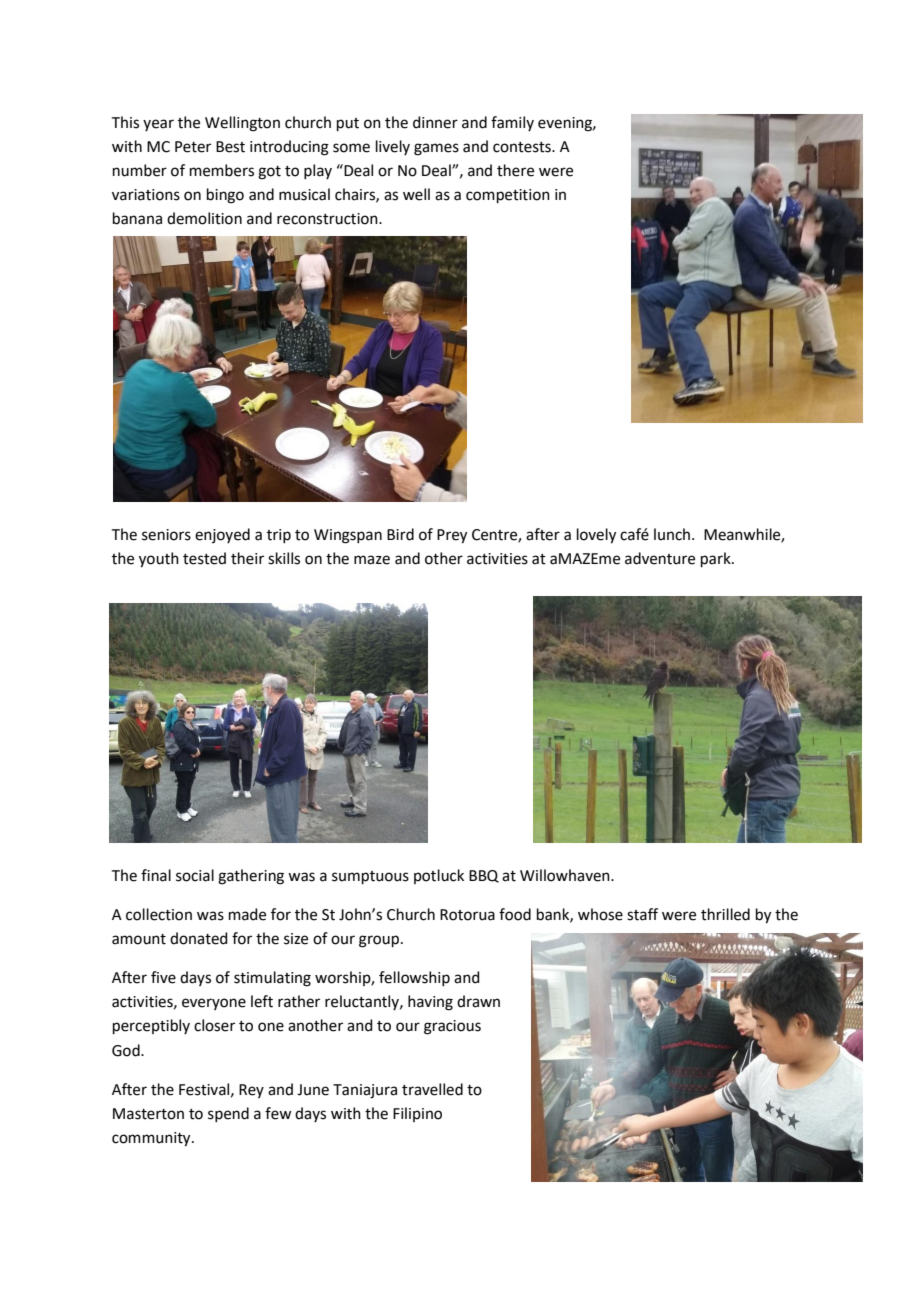 The image size is (924, 1308). What do you see at coordinates (523, 147) in the screenshot?
I see `contests` at bounding box center [523, 147].
